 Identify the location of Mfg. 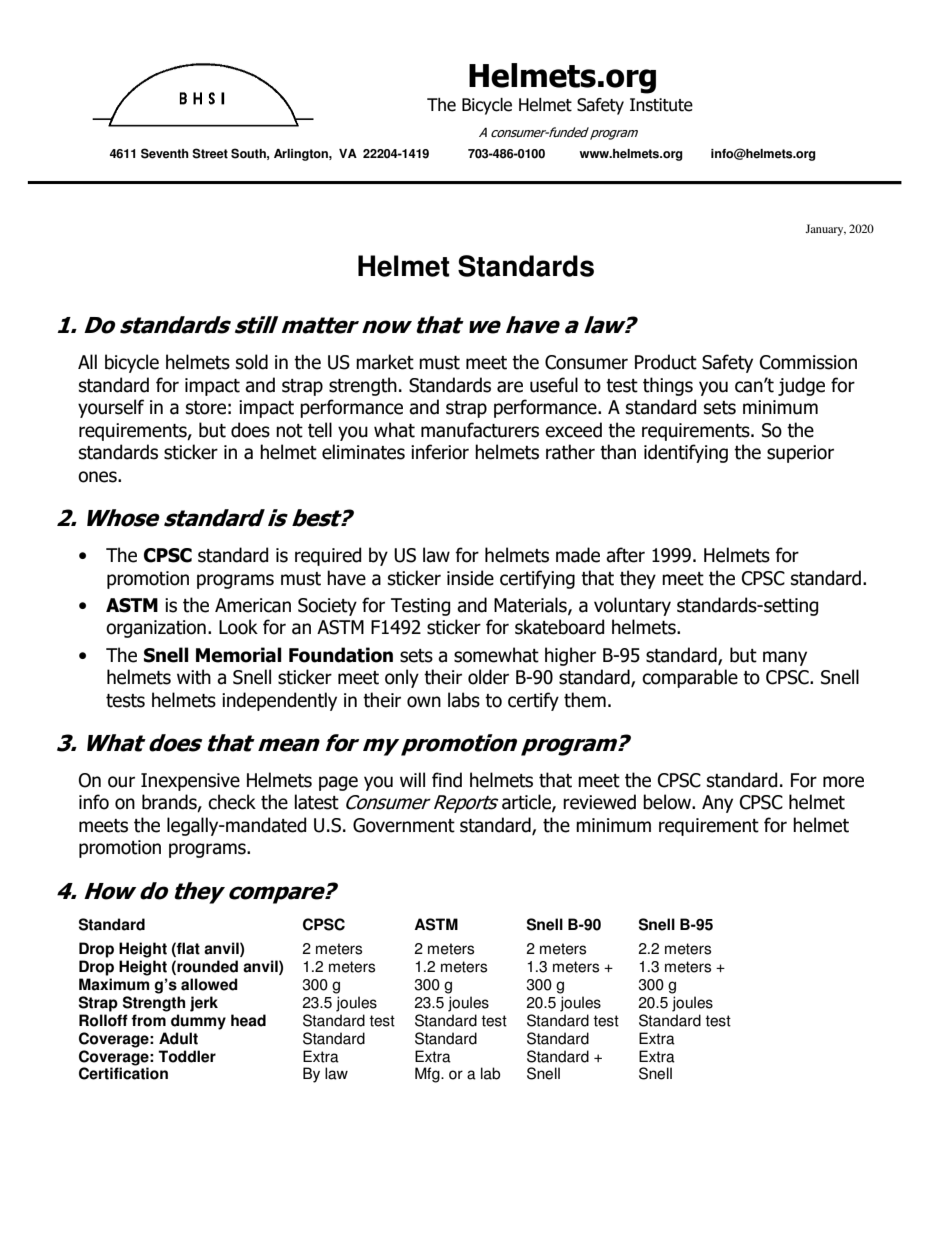
(428, 1075).
